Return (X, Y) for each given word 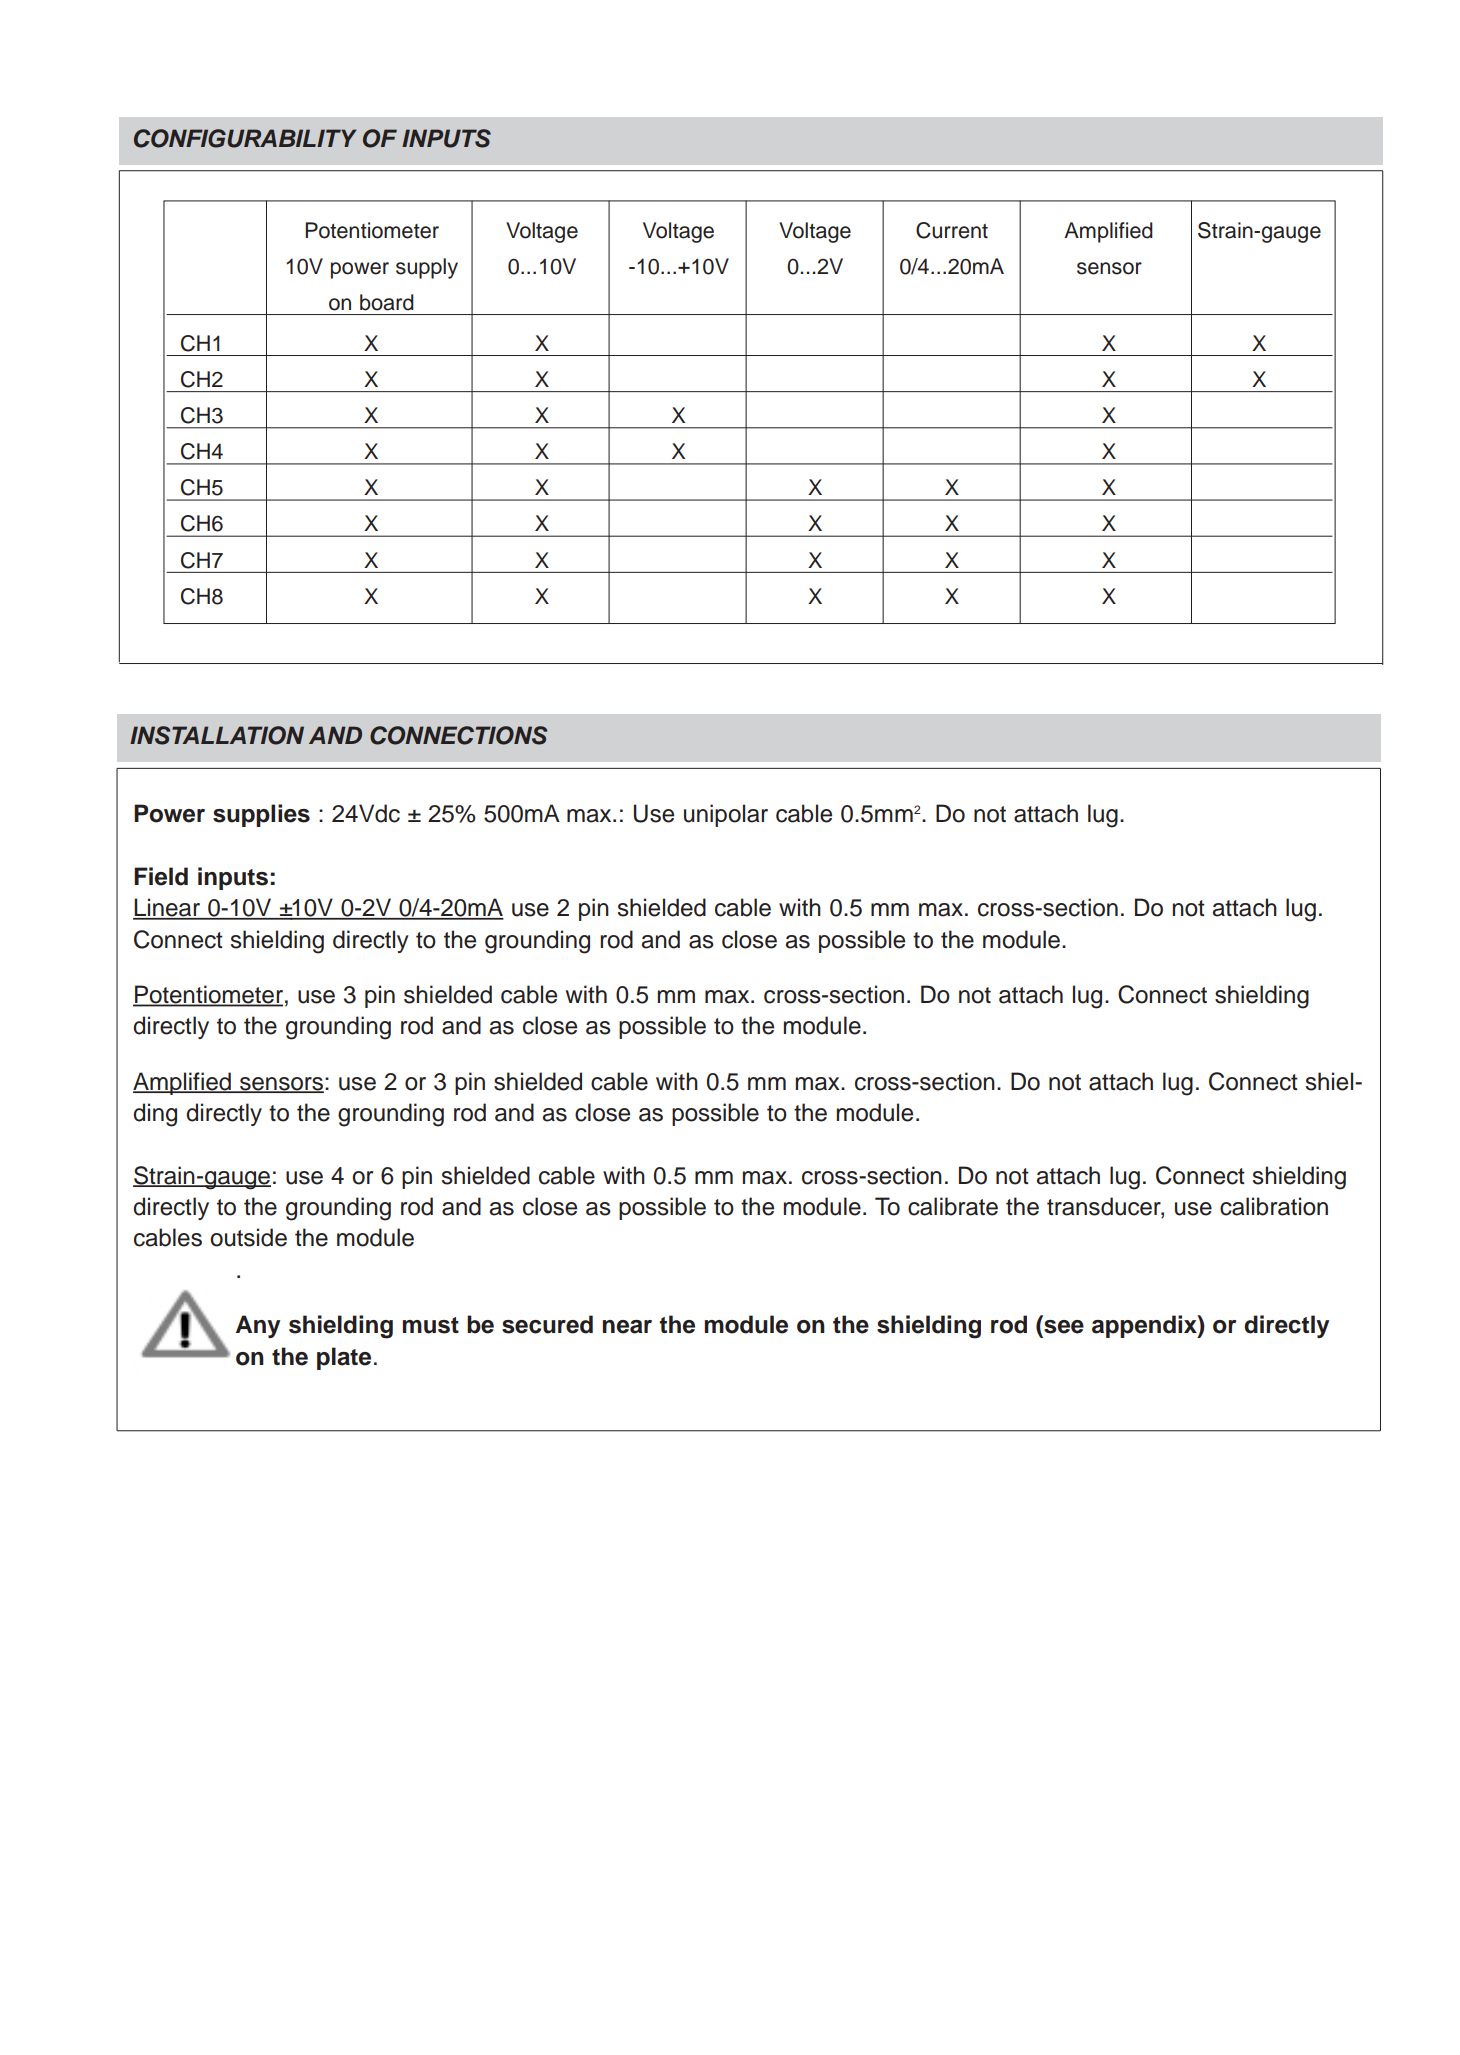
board (387, 302)
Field (161, 876)
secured (547, 1324)
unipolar (726, 815)
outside (248, 1237)
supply (427, 268)
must (430, 1325)
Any (258, 1326)
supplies (261, 815)
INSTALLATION (217, 735)
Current (952, 230)
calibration (1274, 1206)
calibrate (953, 1206)
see (1064, 1327)
